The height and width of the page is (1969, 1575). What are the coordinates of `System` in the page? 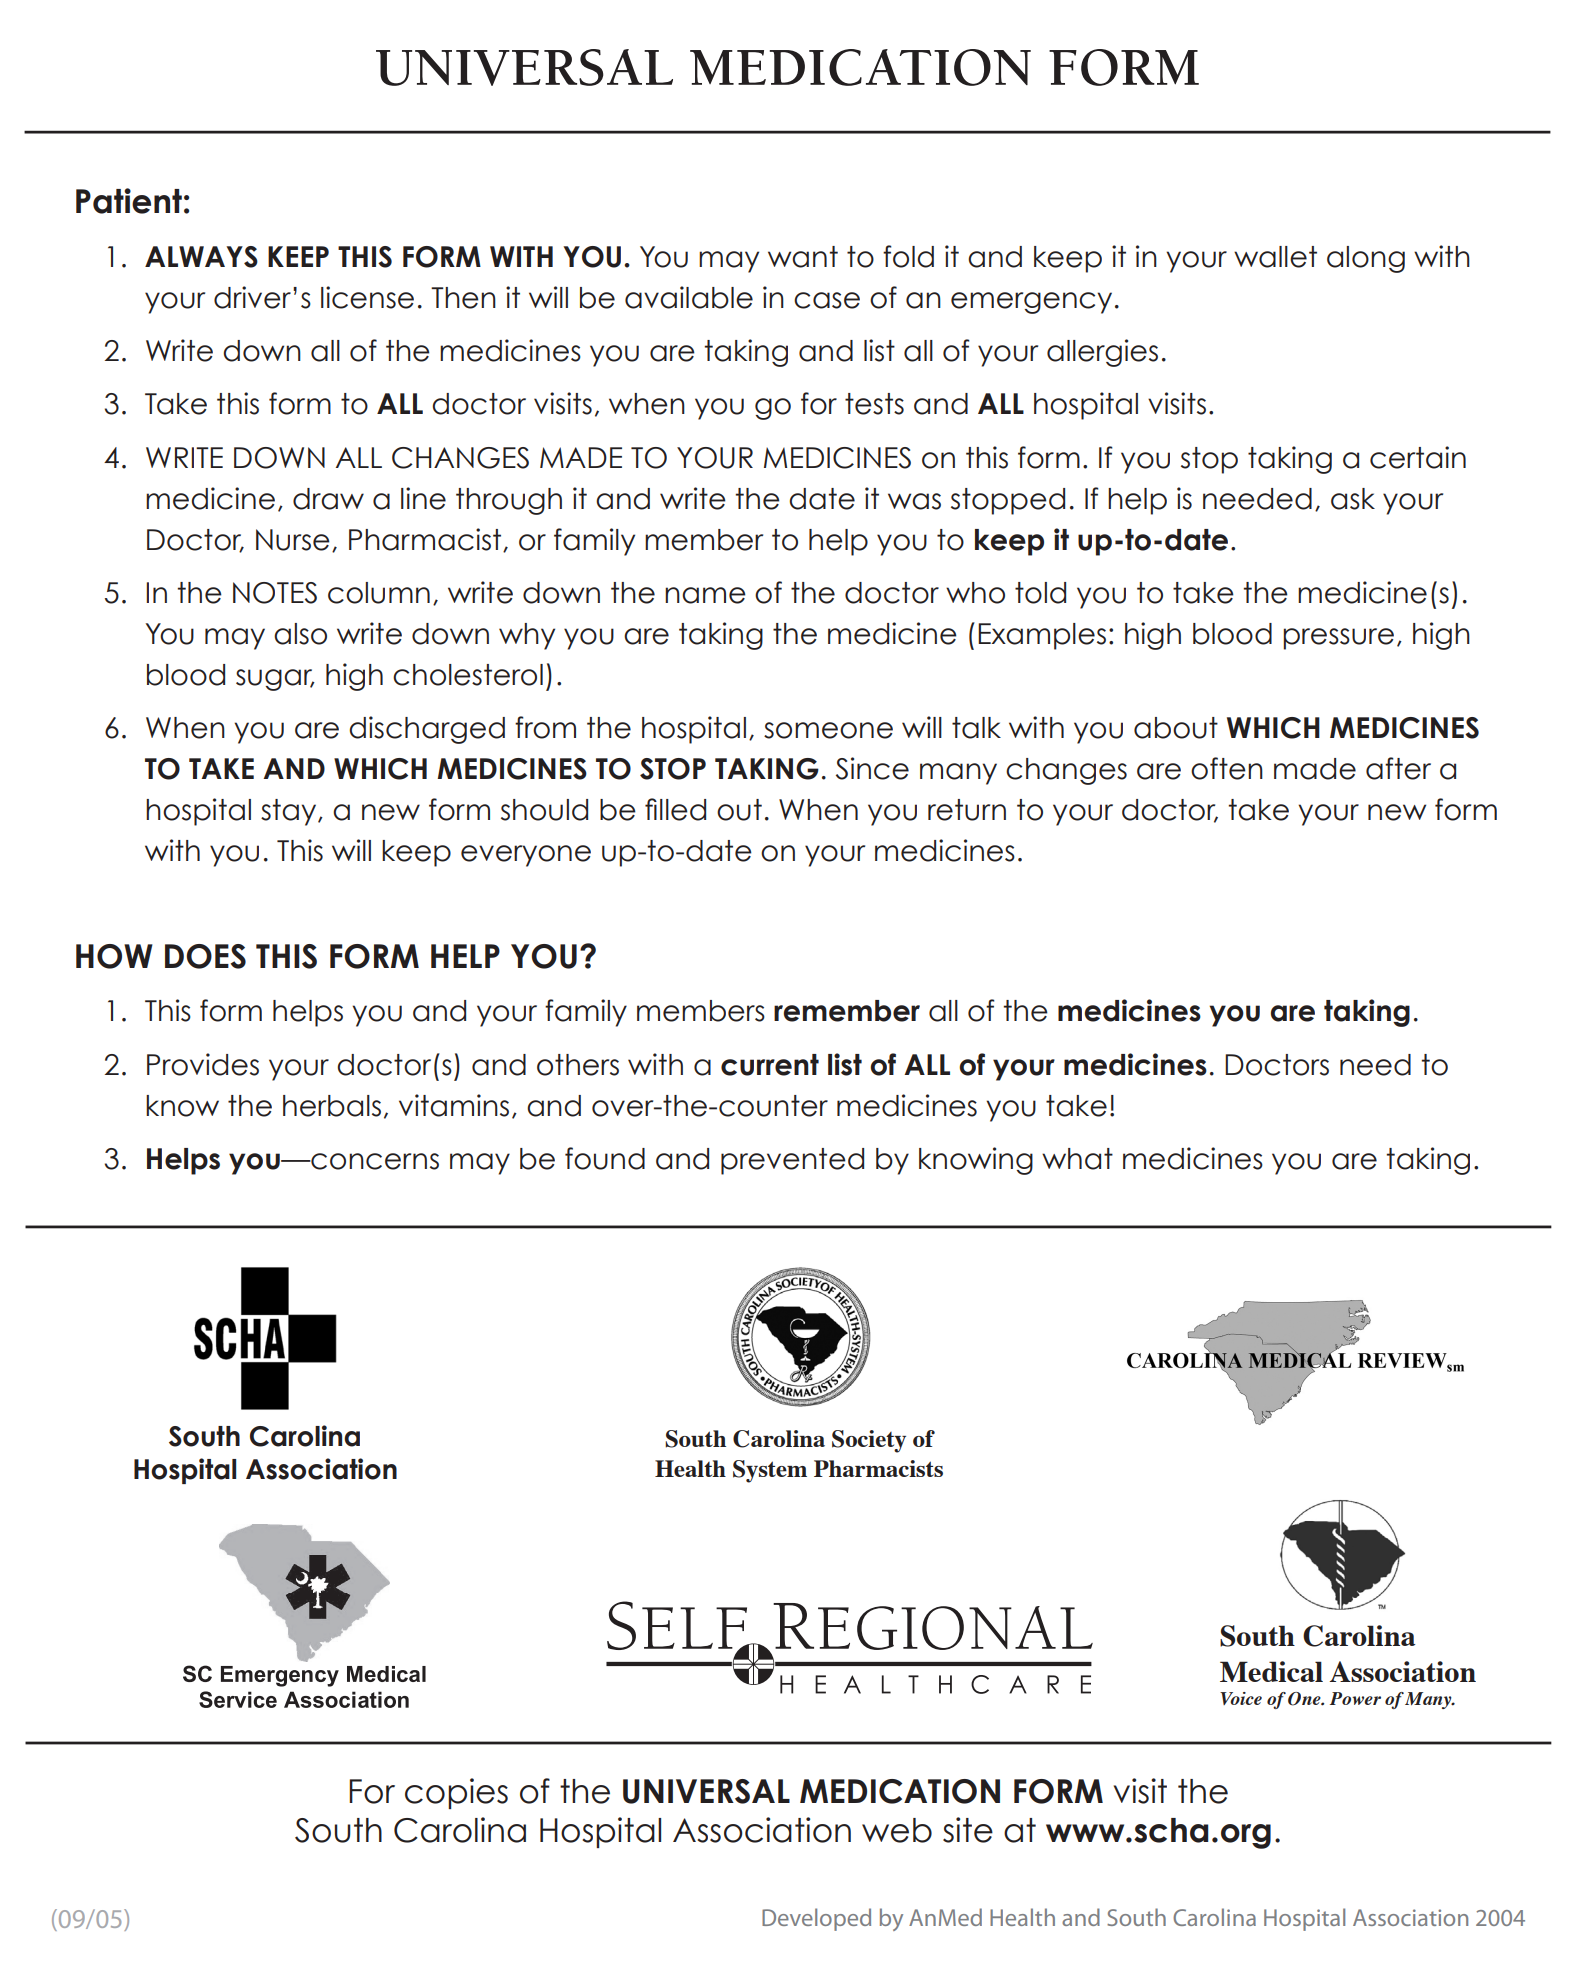 It's located at (770, 1471).
